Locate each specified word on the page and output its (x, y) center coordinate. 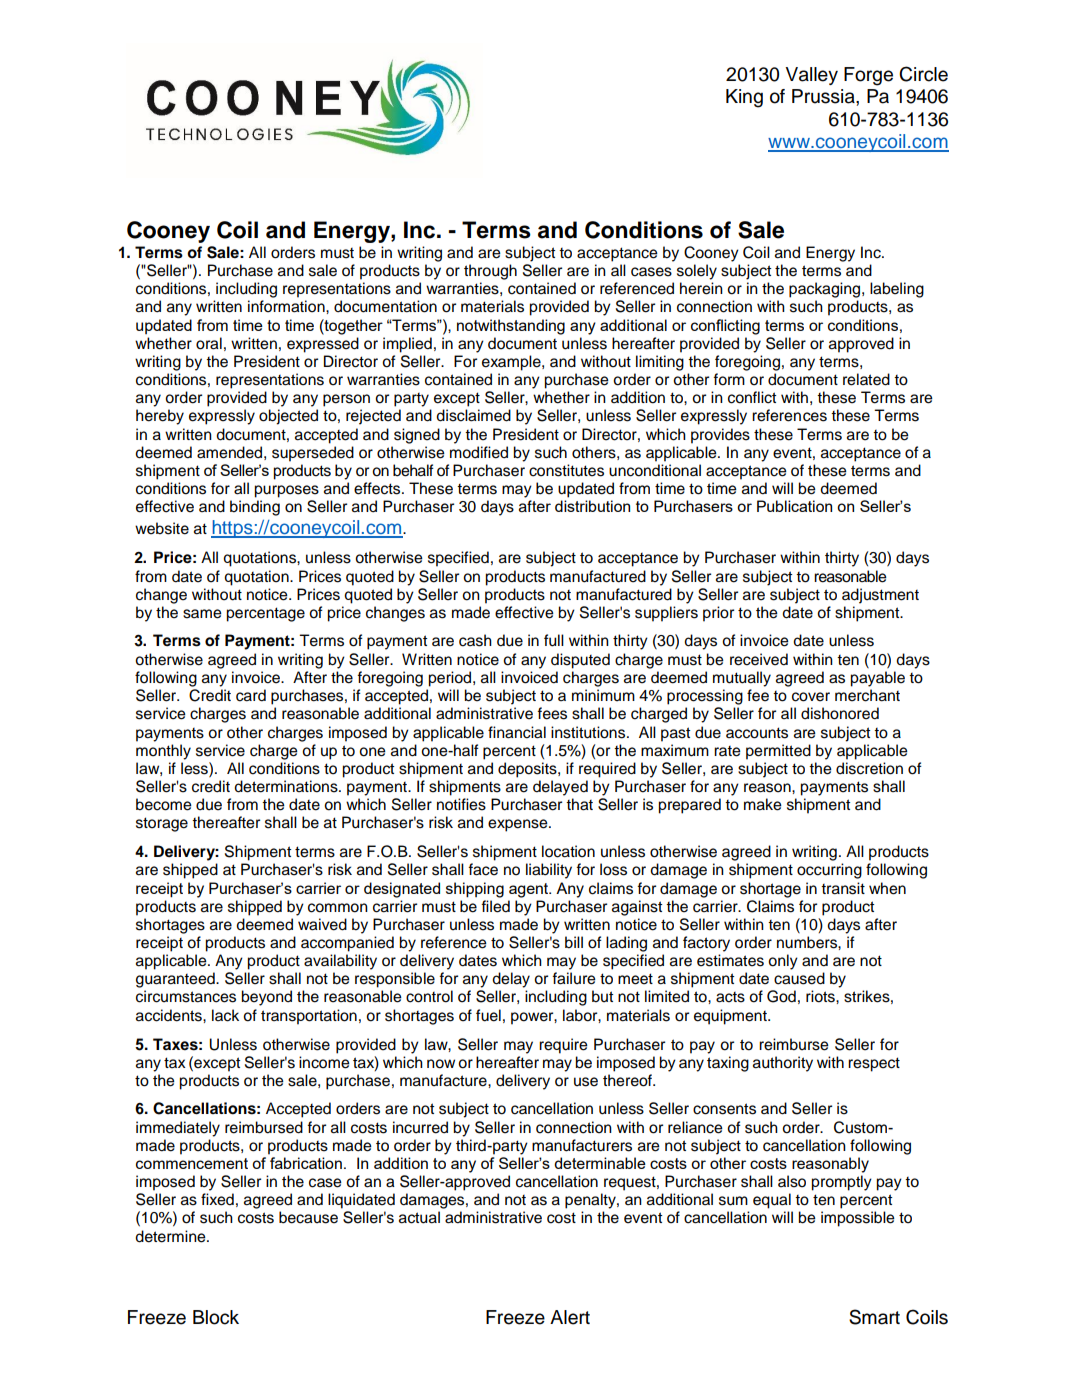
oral (209, 343)
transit (843, 888)
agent (530, 890)
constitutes (566, 470)
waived (322, 924)
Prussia (824, 96)
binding (255, 508)
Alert (570, 1317)
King (744, 98)
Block (216, 1317)
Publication (794, 506)
